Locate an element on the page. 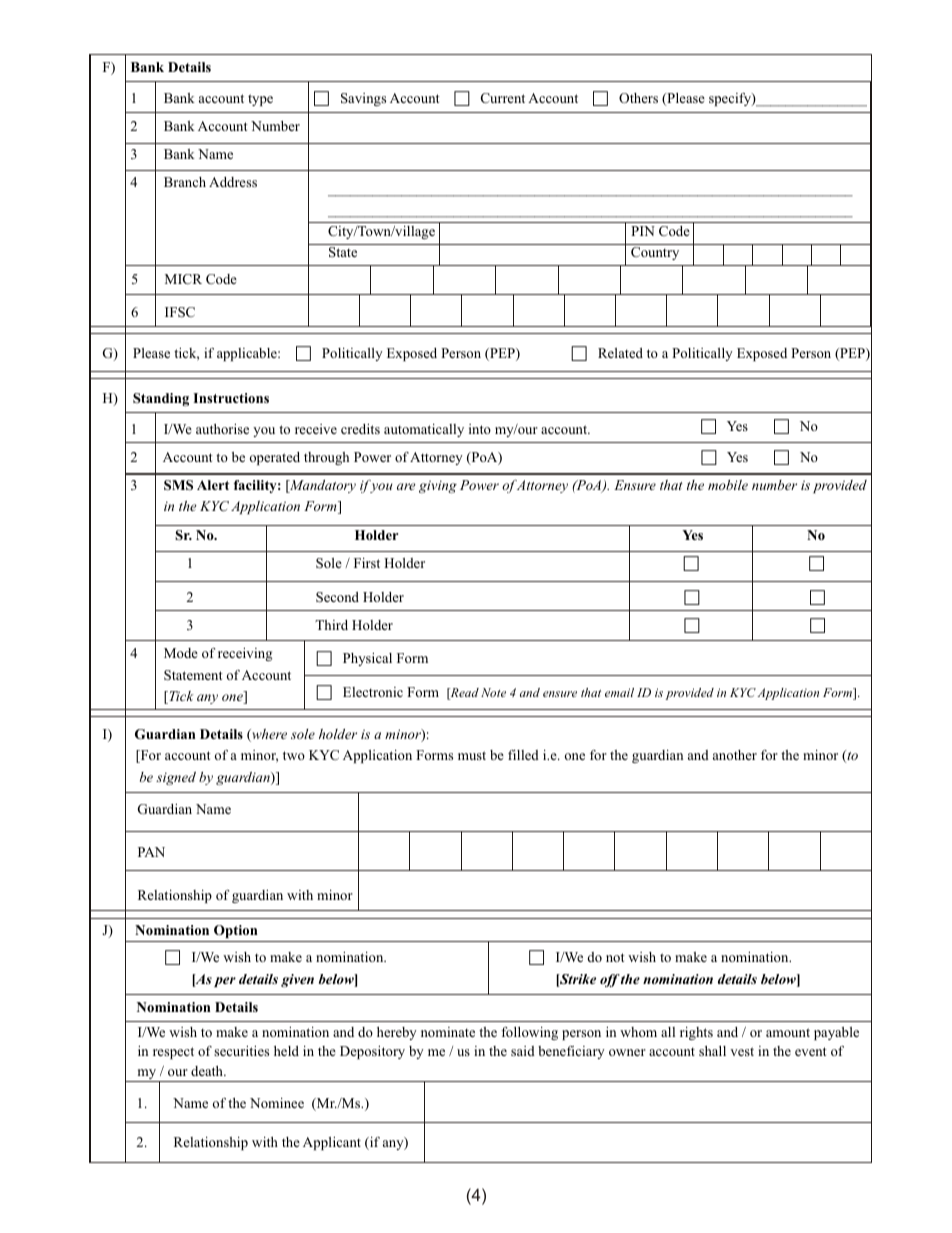 Image resolution: width=952 pixels, height=1233 pixels. Current is located at coordinates (503, 98).
